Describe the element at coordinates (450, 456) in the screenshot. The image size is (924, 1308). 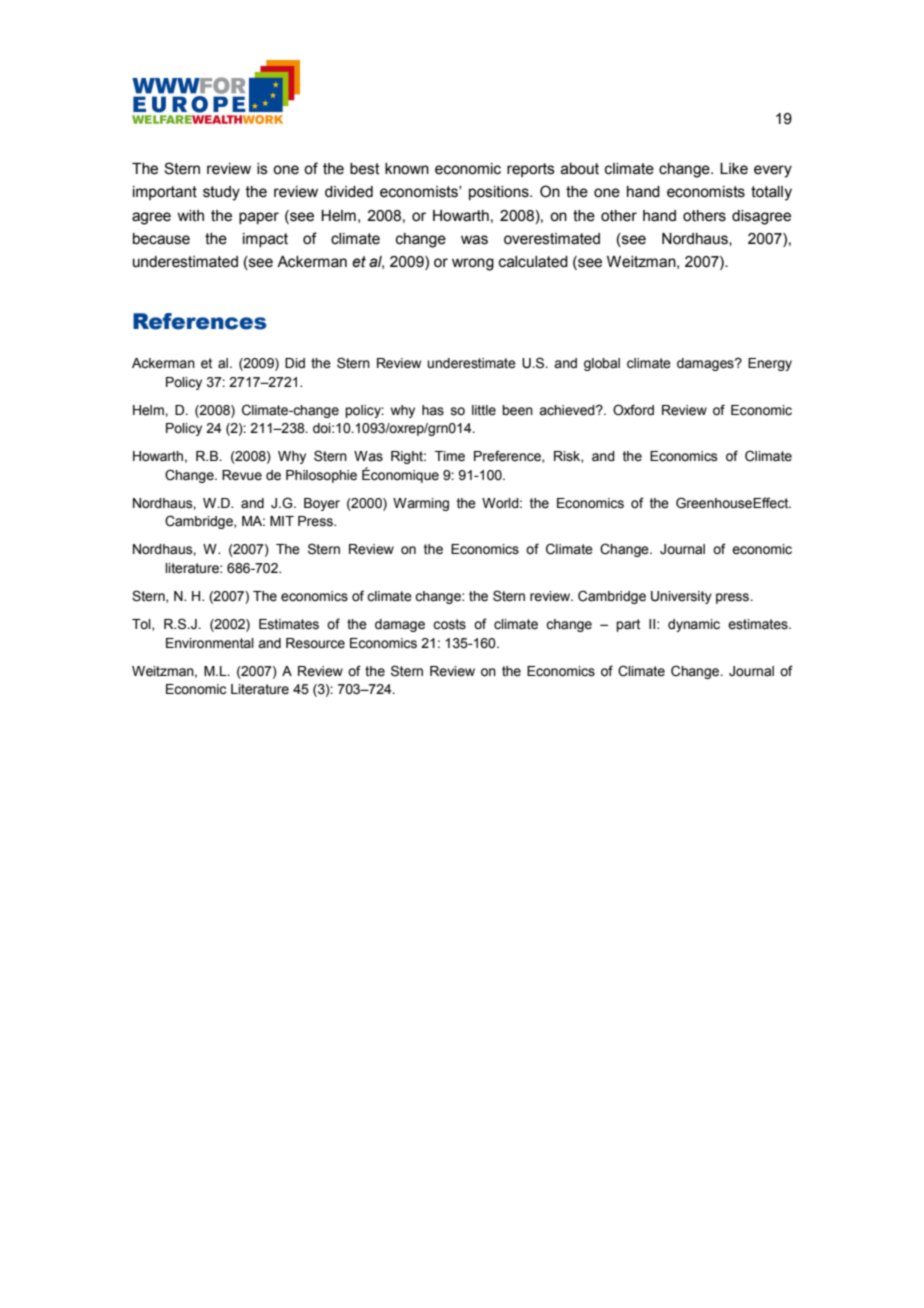
I see `Time` at that location.
